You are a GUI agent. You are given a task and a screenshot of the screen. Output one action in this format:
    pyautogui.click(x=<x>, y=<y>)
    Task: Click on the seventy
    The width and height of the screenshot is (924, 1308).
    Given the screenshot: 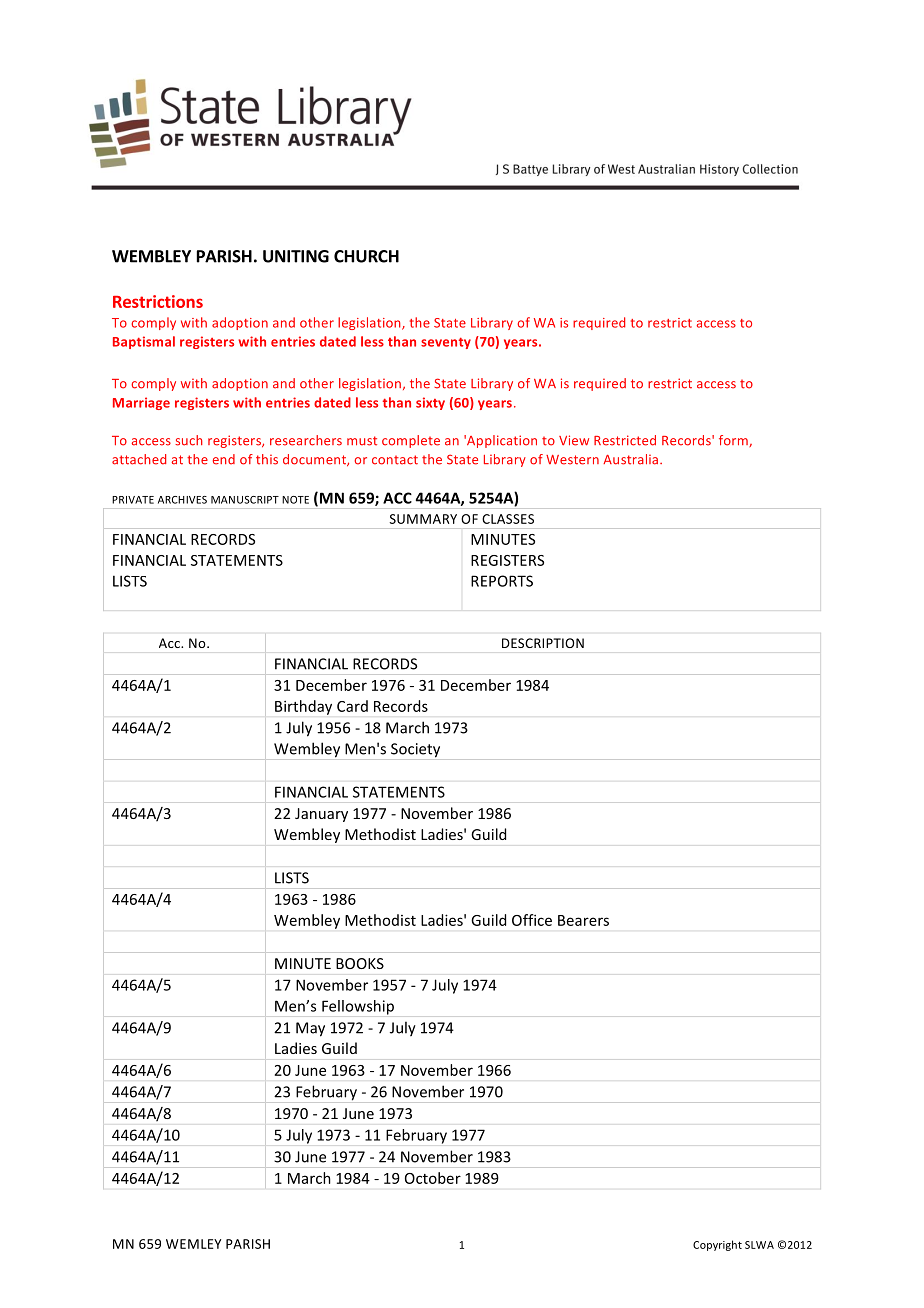 What is the action you would take?
    pyautogui.click(x=446, y=343)
